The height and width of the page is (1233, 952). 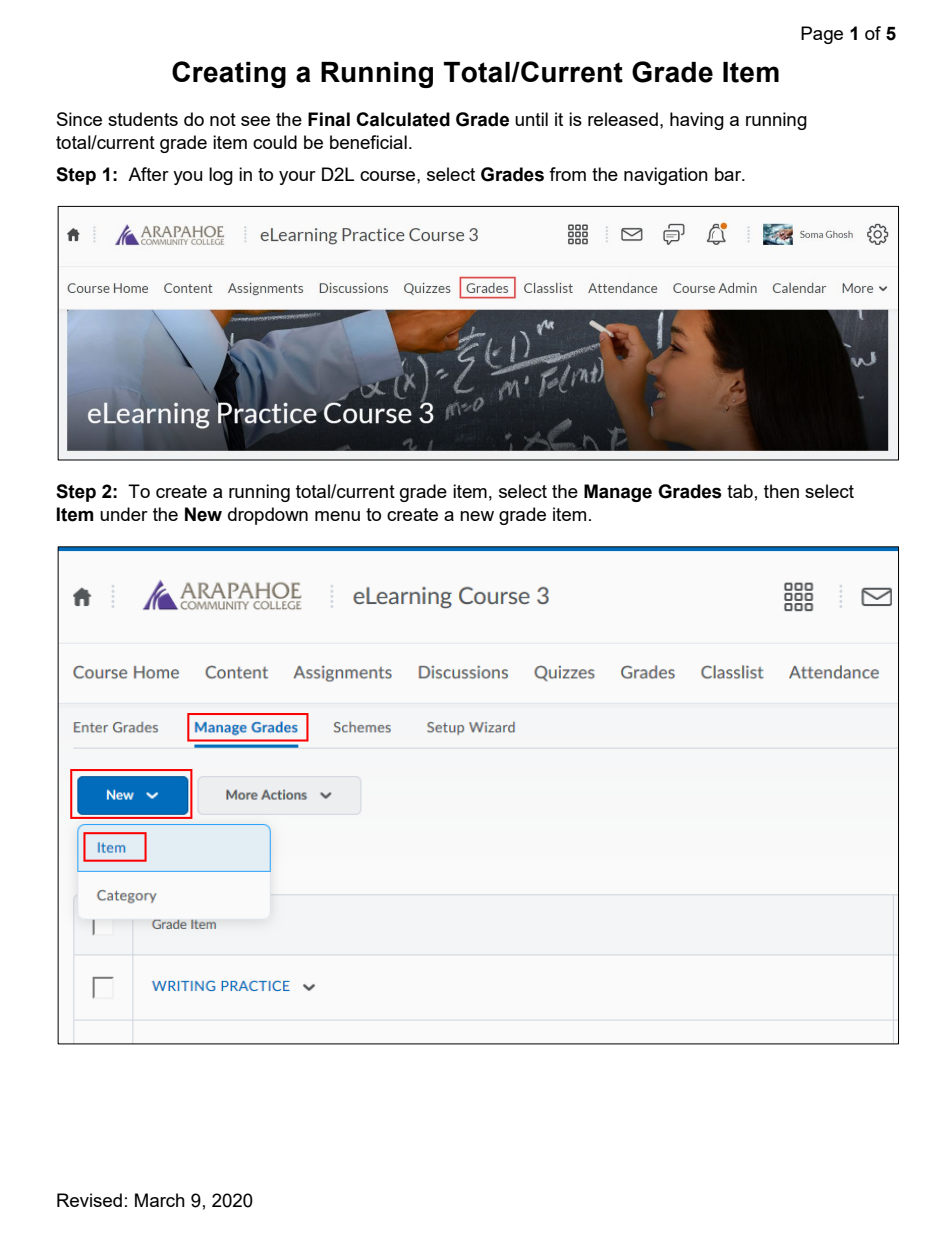 What do you see at coordinates (268, 516) in the page?
I see `dropdown` at bounding box center [268, 516].
